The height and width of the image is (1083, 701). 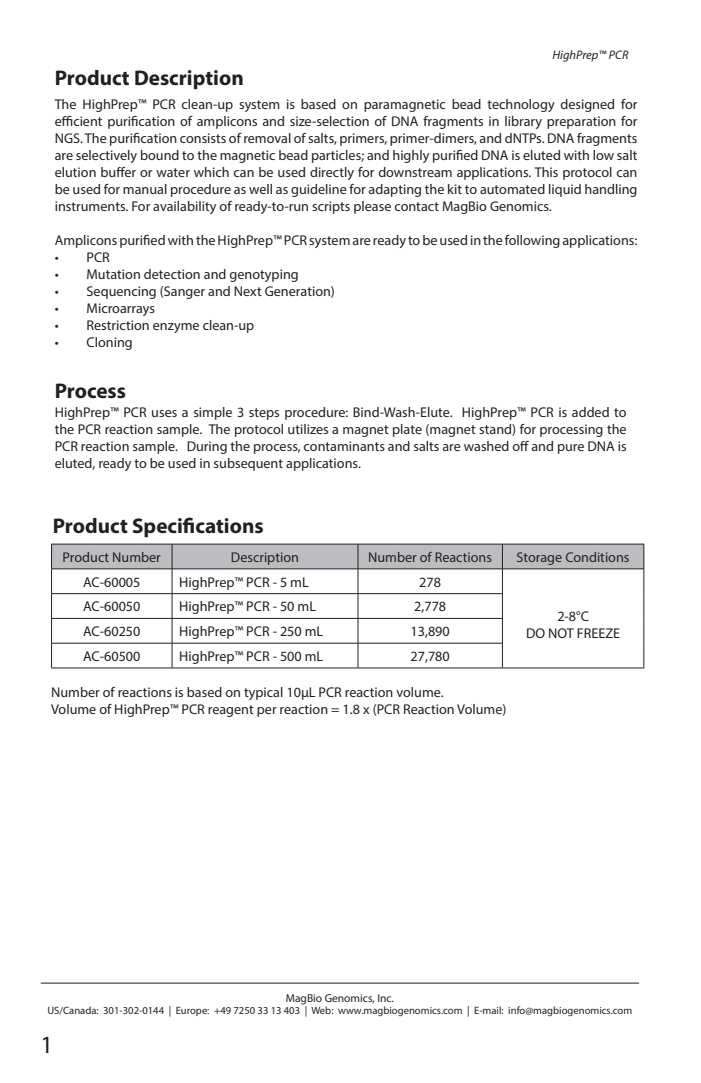 I want to click on Cloning, so click(x=109, y=343).
